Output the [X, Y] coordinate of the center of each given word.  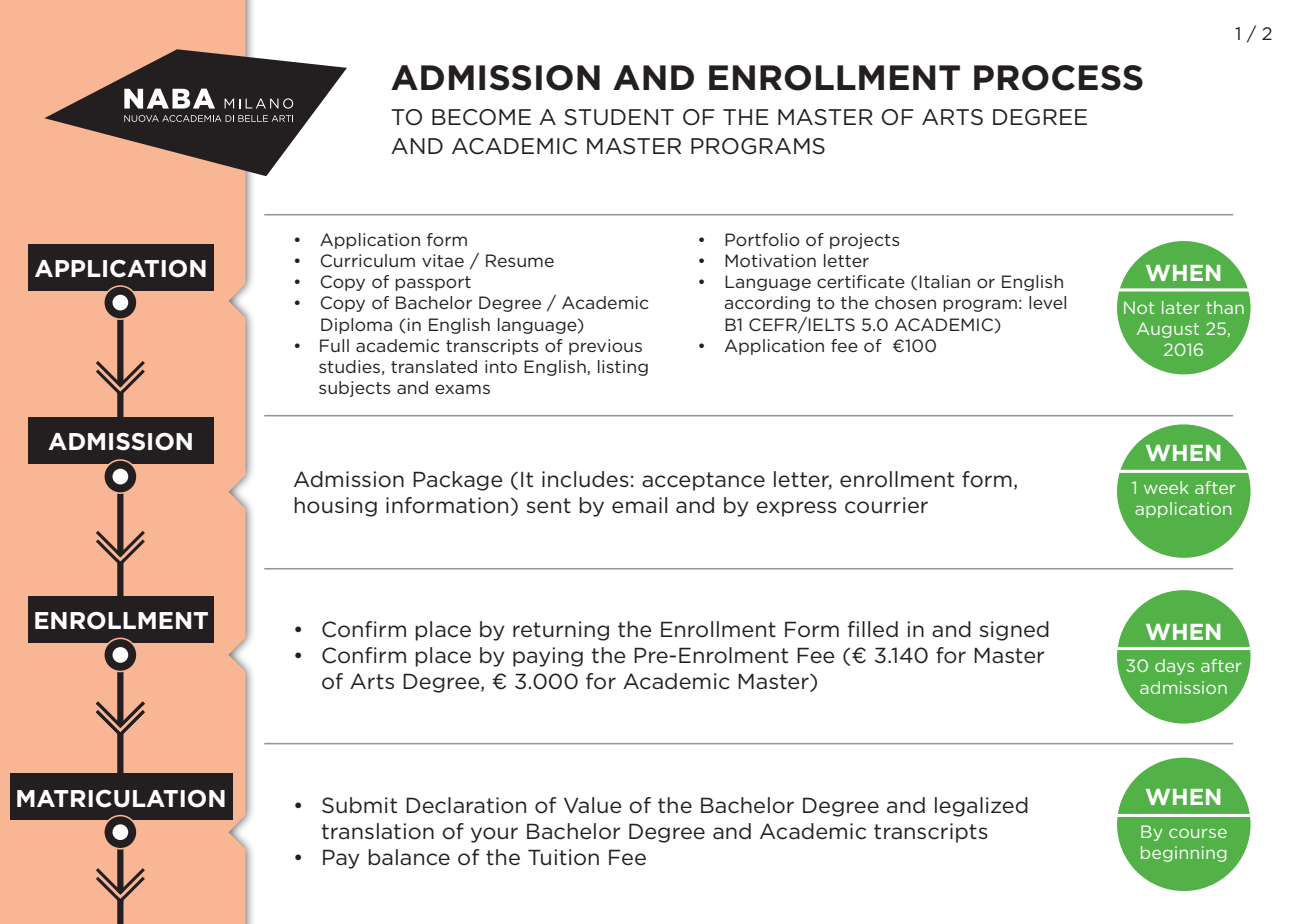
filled [873, 629]
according [767, 304]
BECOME [481, 117]
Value [593, 805]
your [494, 835]
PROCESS [1058, 78]
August [1168, 330]
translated [434, 366]
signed [1014, 631]
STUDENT [619, 117]
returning [561, 631]
